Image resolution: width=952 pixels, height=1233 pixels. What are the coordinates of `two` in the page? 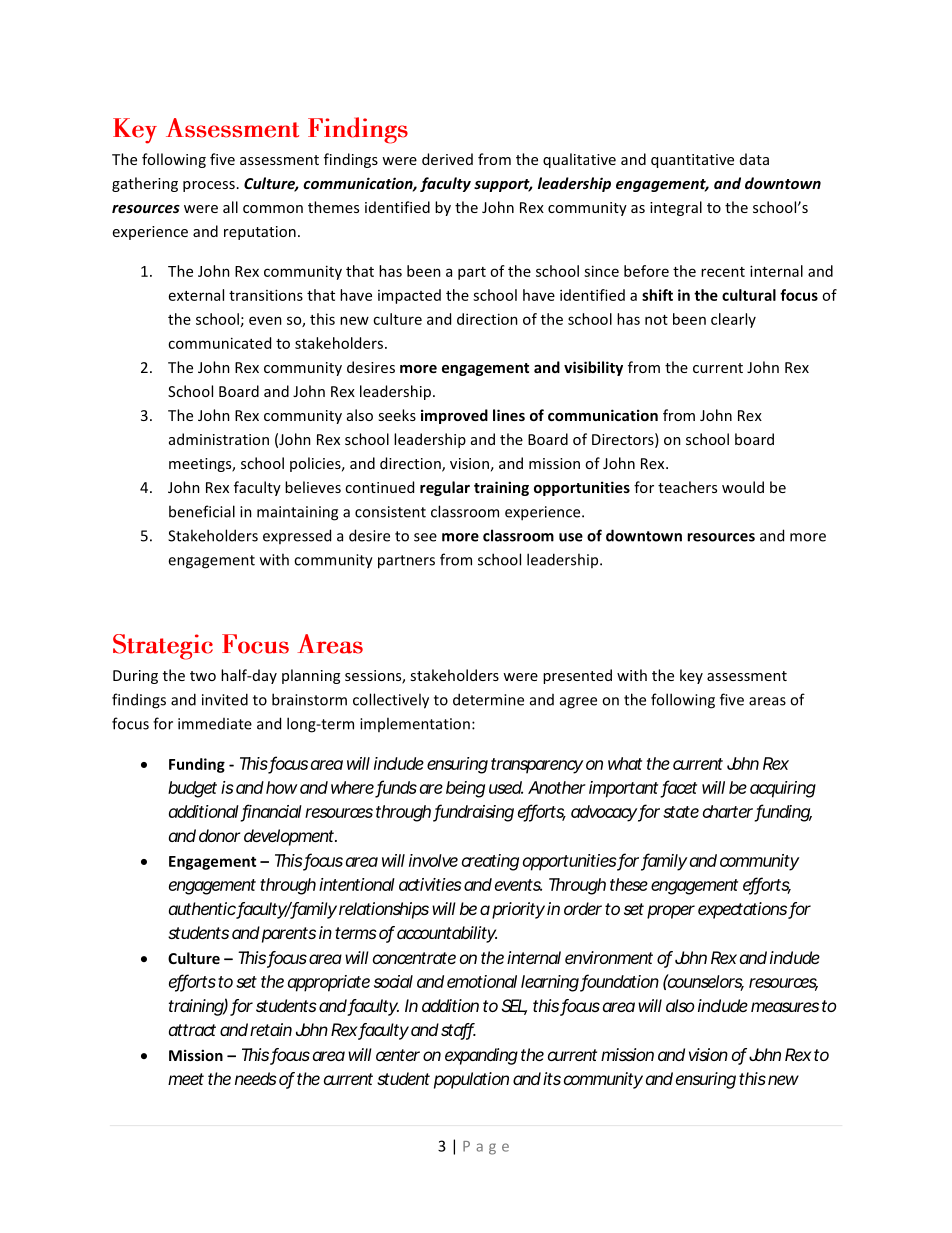 It's located at (203, 676).
